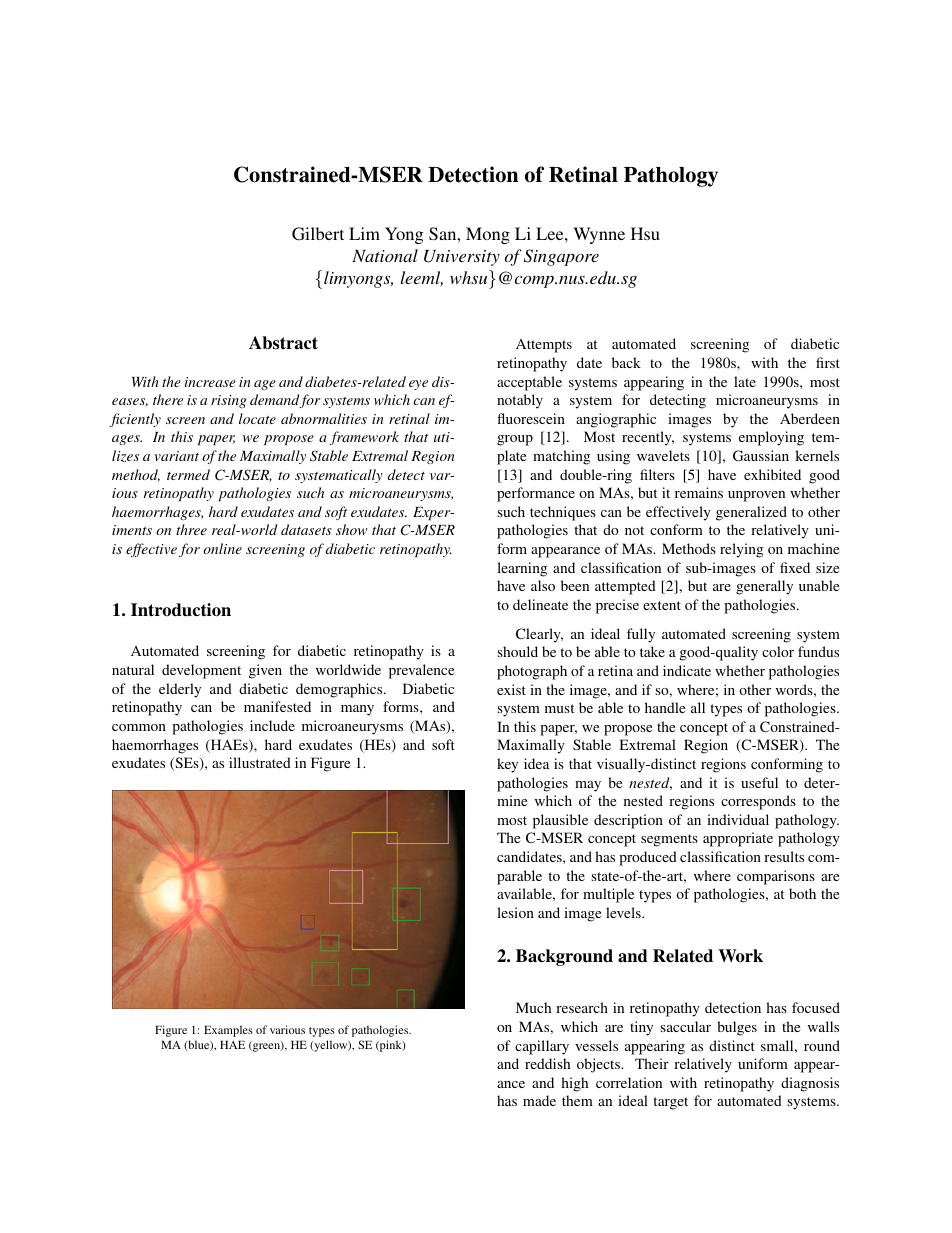  I want to click on relying, so click(741, 550).
